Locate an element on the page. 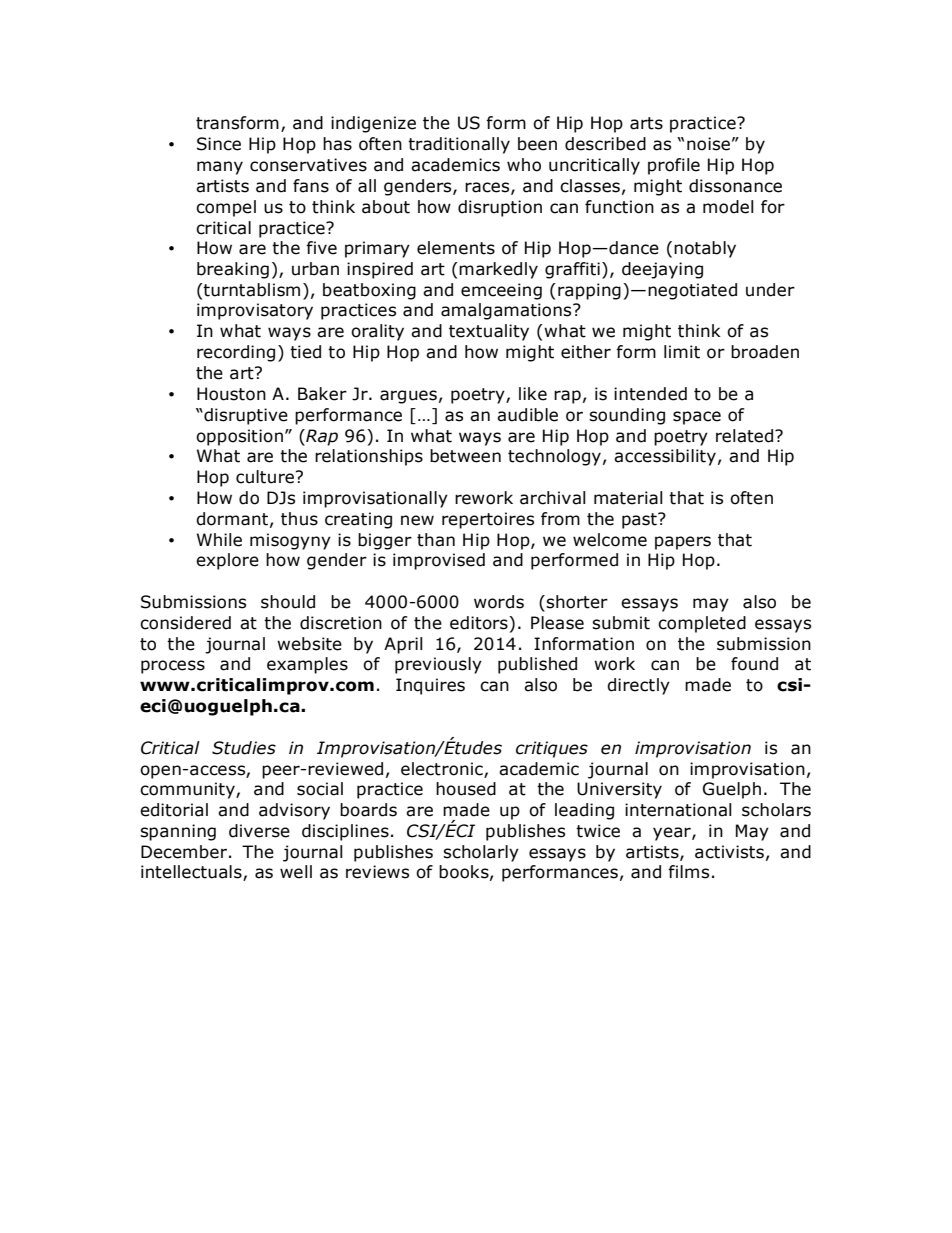 The height and width of the document is (1233, 952). Since is located at coordinates (219, 144).
